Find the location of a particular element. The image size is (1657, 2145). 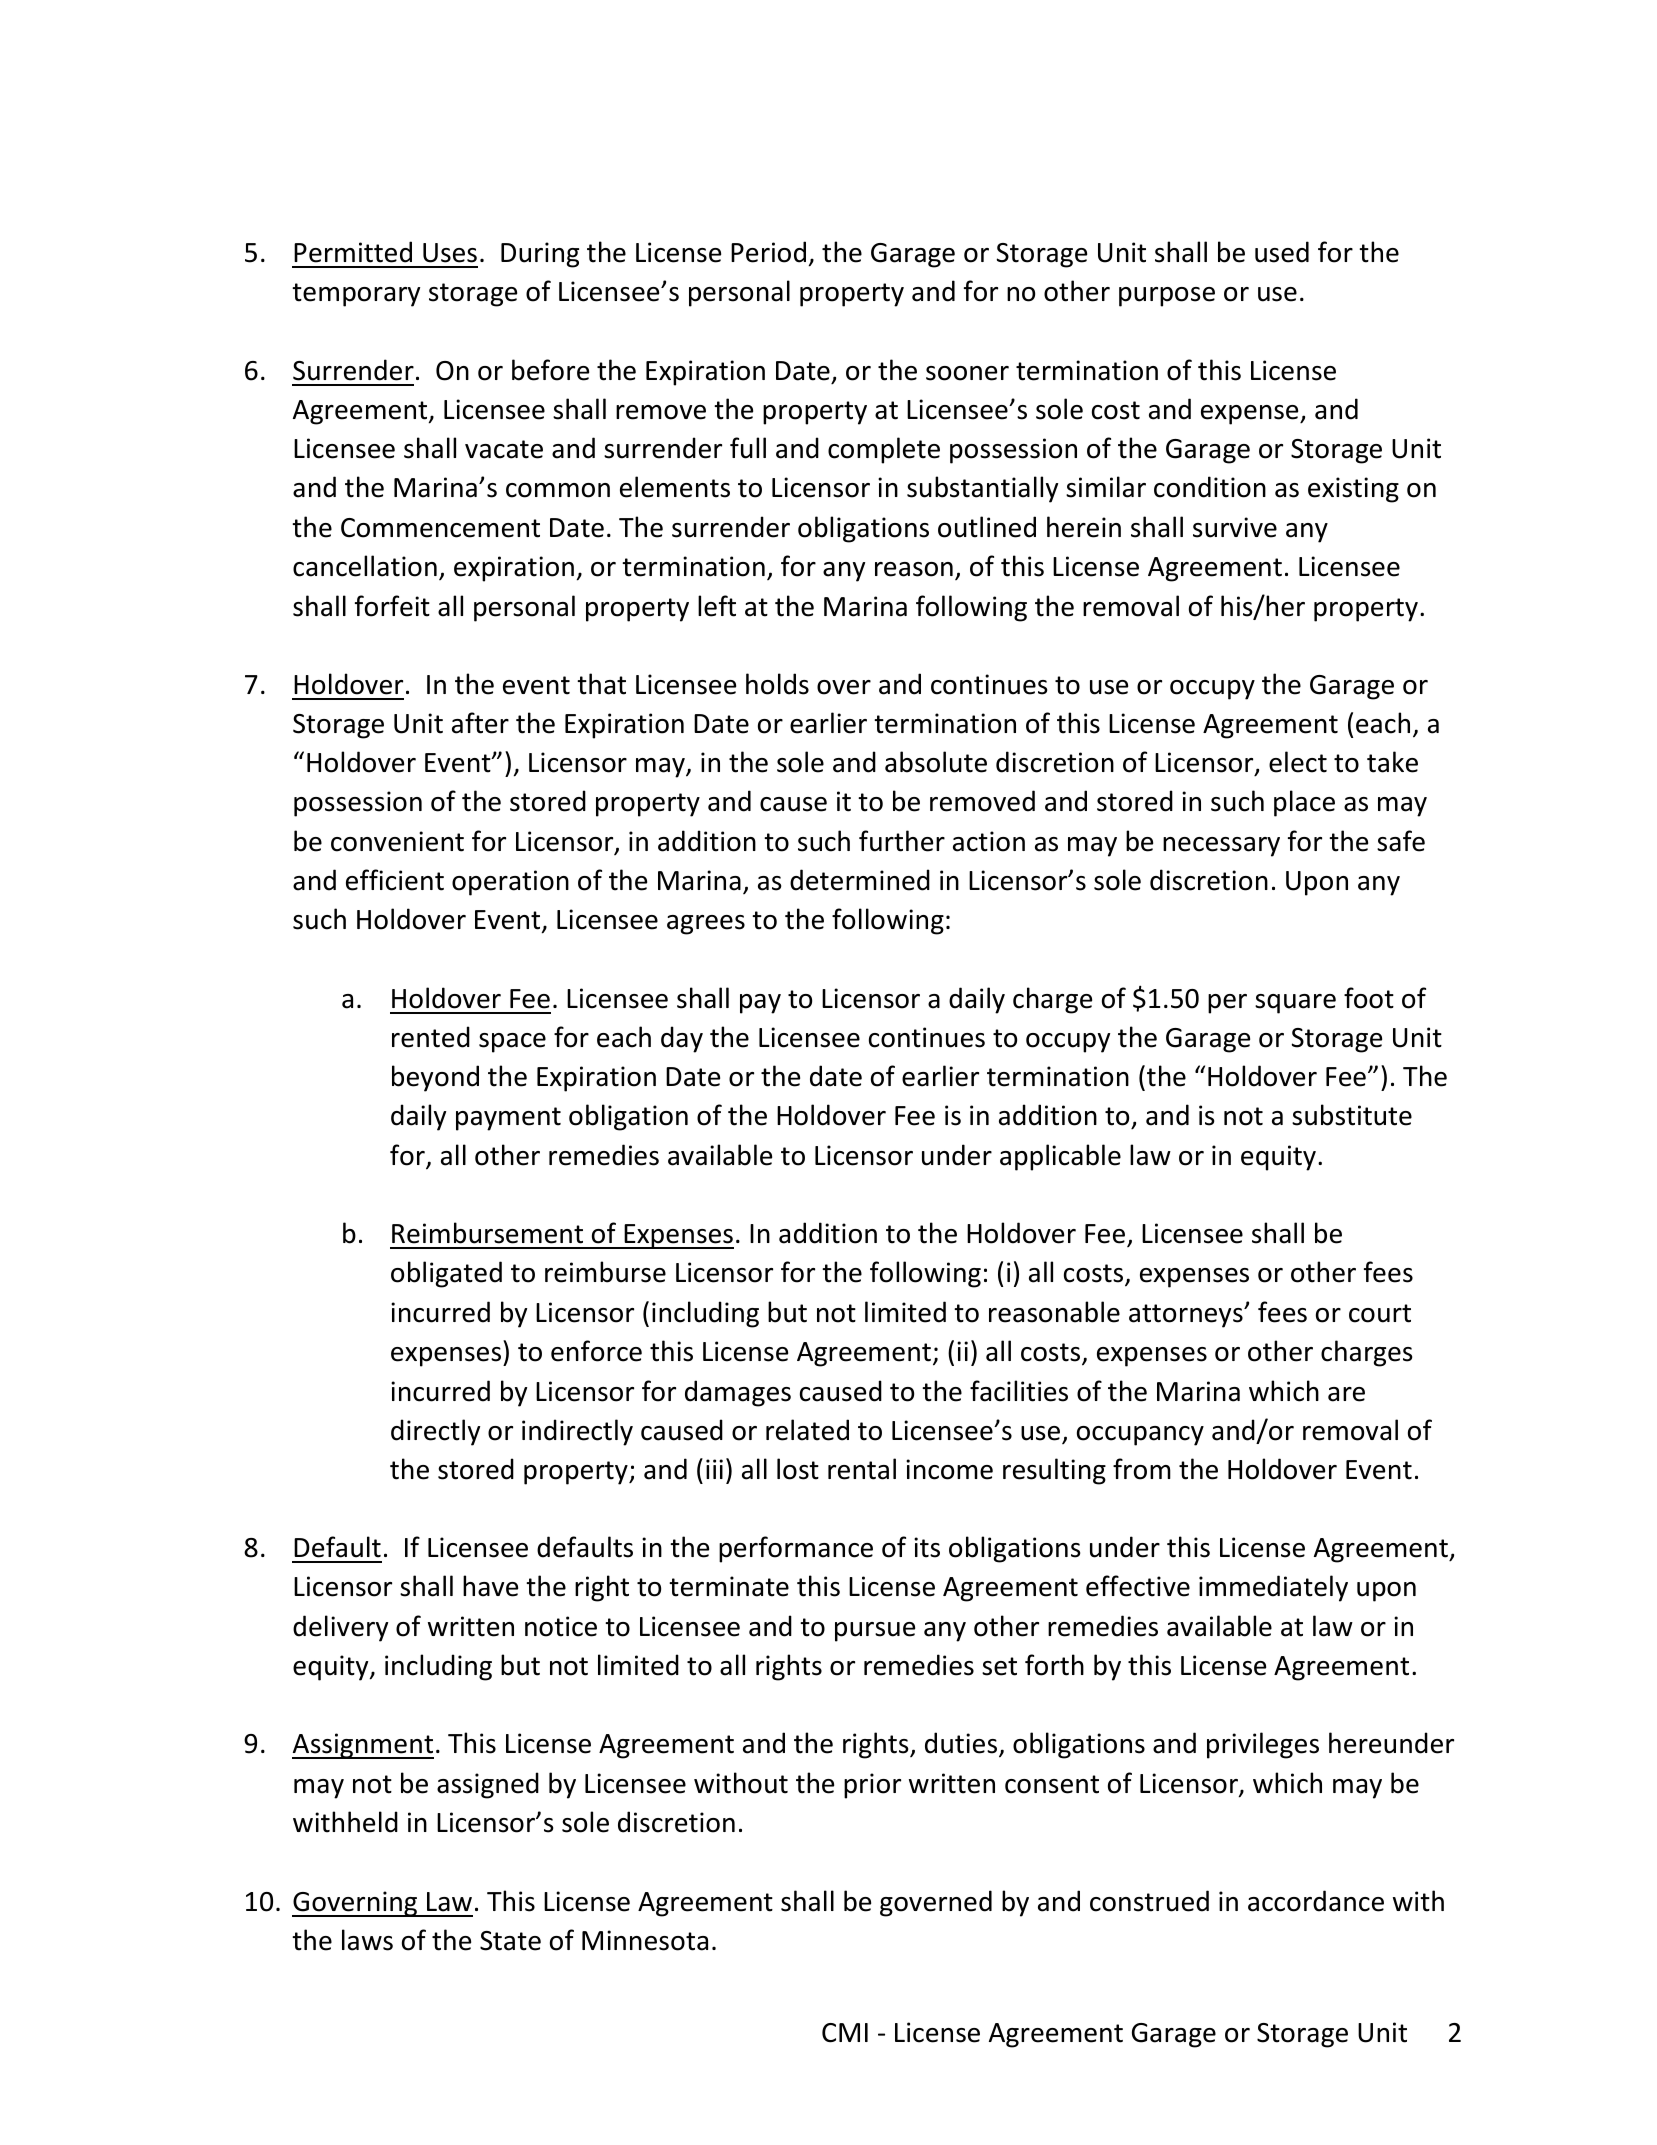

Uses is located at coordinates (450, 253).
